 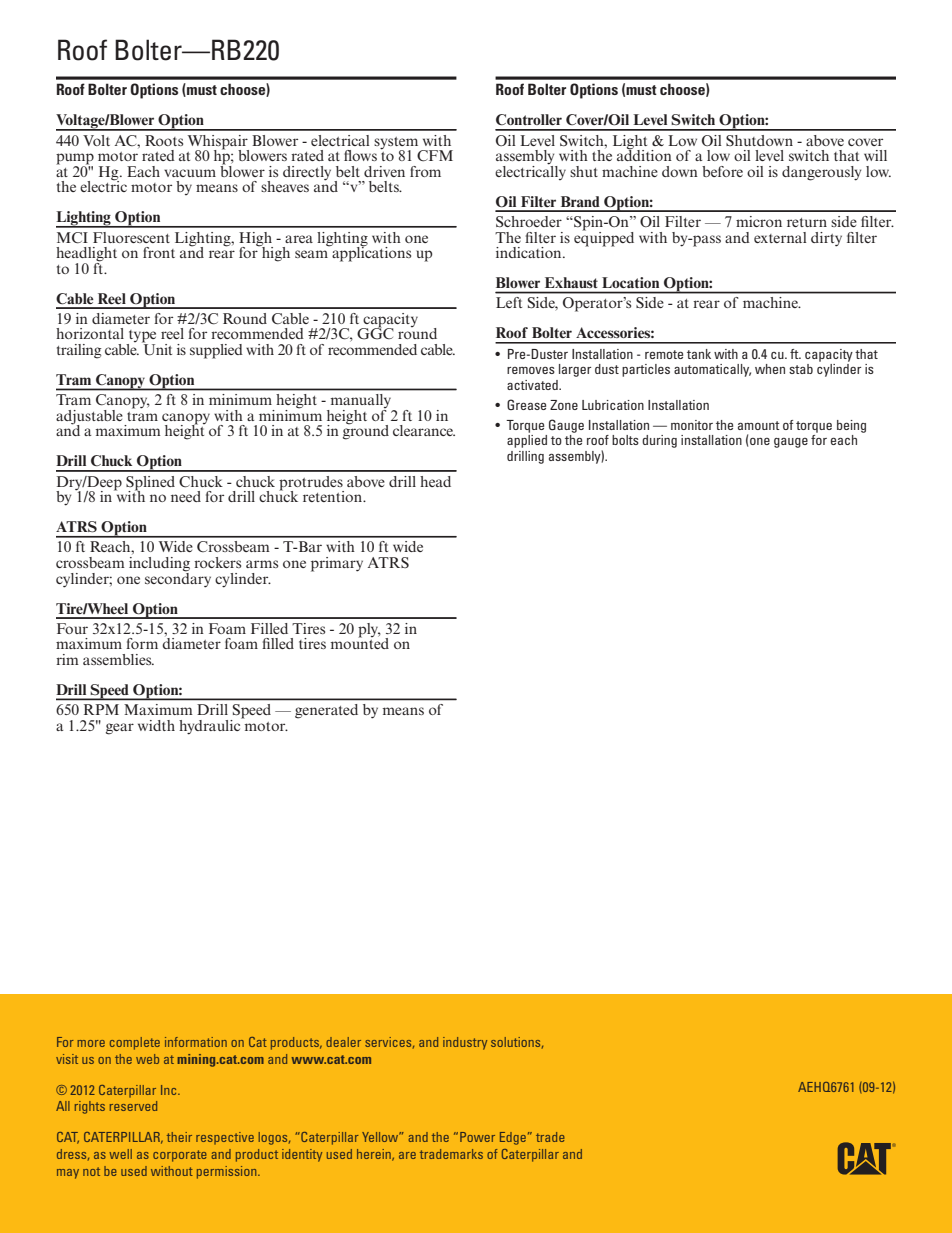 I want to click on complete, so click(x=135, y=1043).
